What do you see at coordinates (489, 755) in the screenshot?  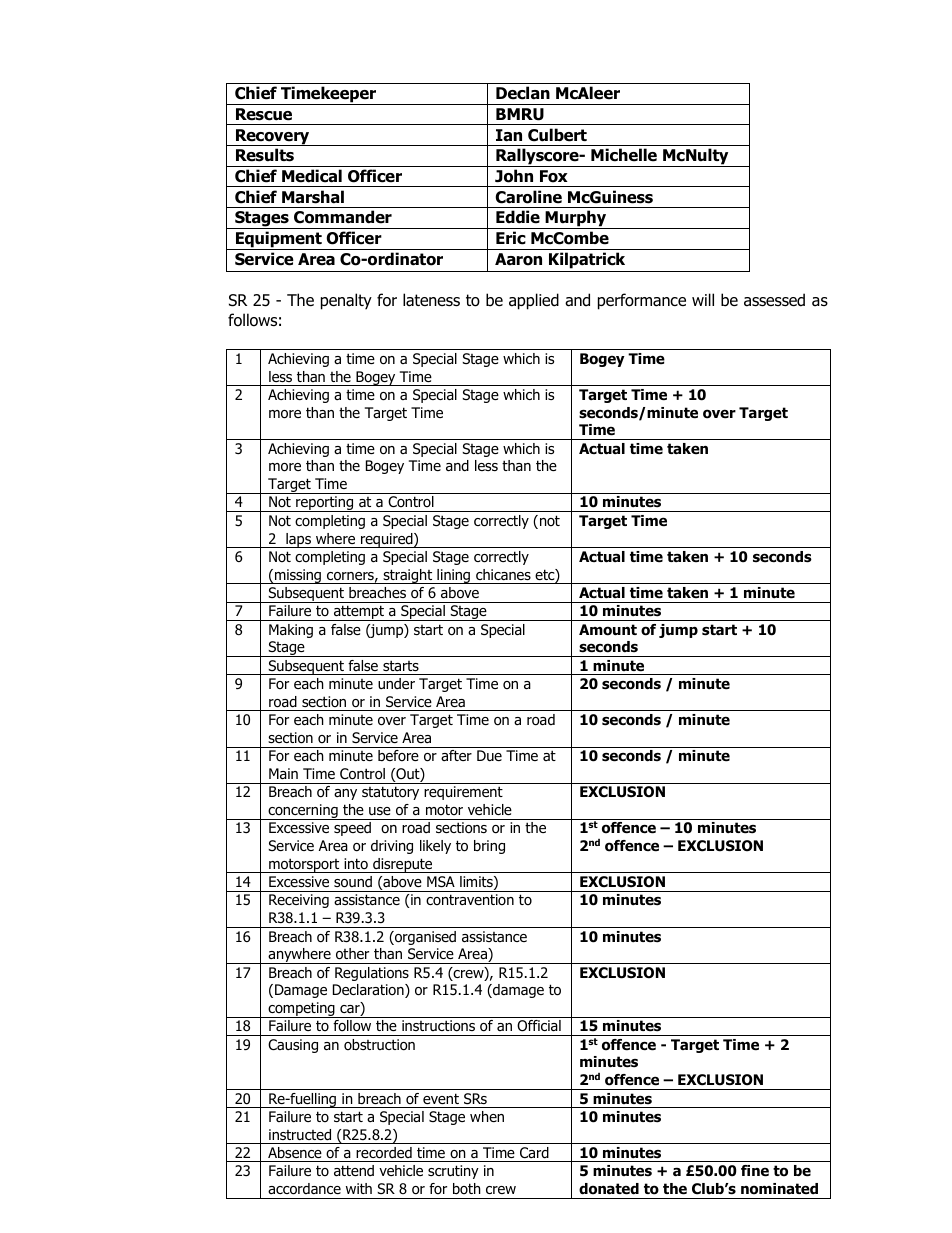 I see `Due` at bounding box center [489, 755].
